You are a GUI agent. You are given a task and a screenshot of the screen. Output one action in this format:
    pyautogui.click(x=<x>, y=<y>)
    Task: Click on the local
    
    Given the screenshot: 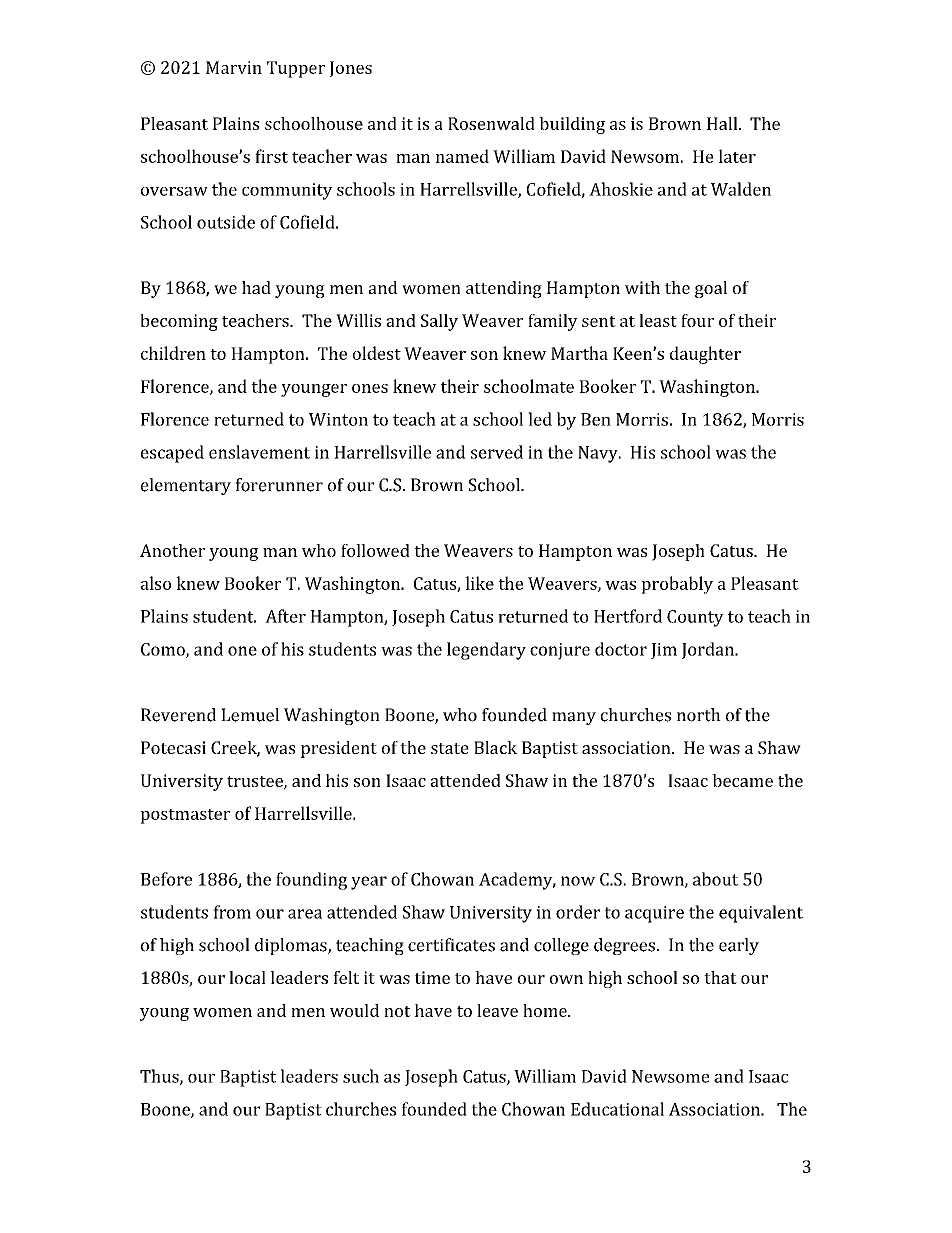 What is the action you would take?
    pyautogui.click(x=247, y=977)
